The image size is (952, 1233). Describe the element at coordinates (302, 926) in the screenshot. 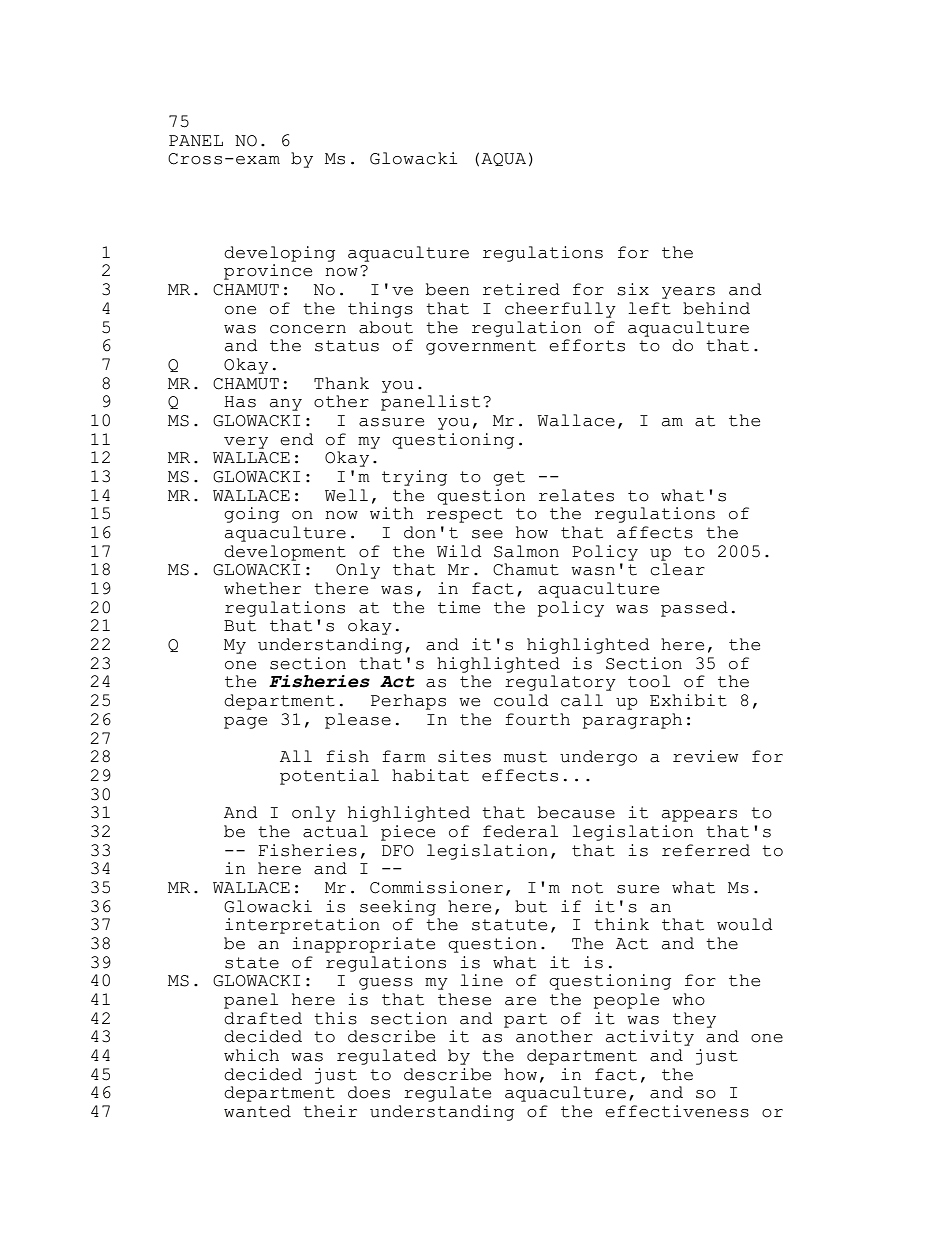

I see `interpretation` at that location.
